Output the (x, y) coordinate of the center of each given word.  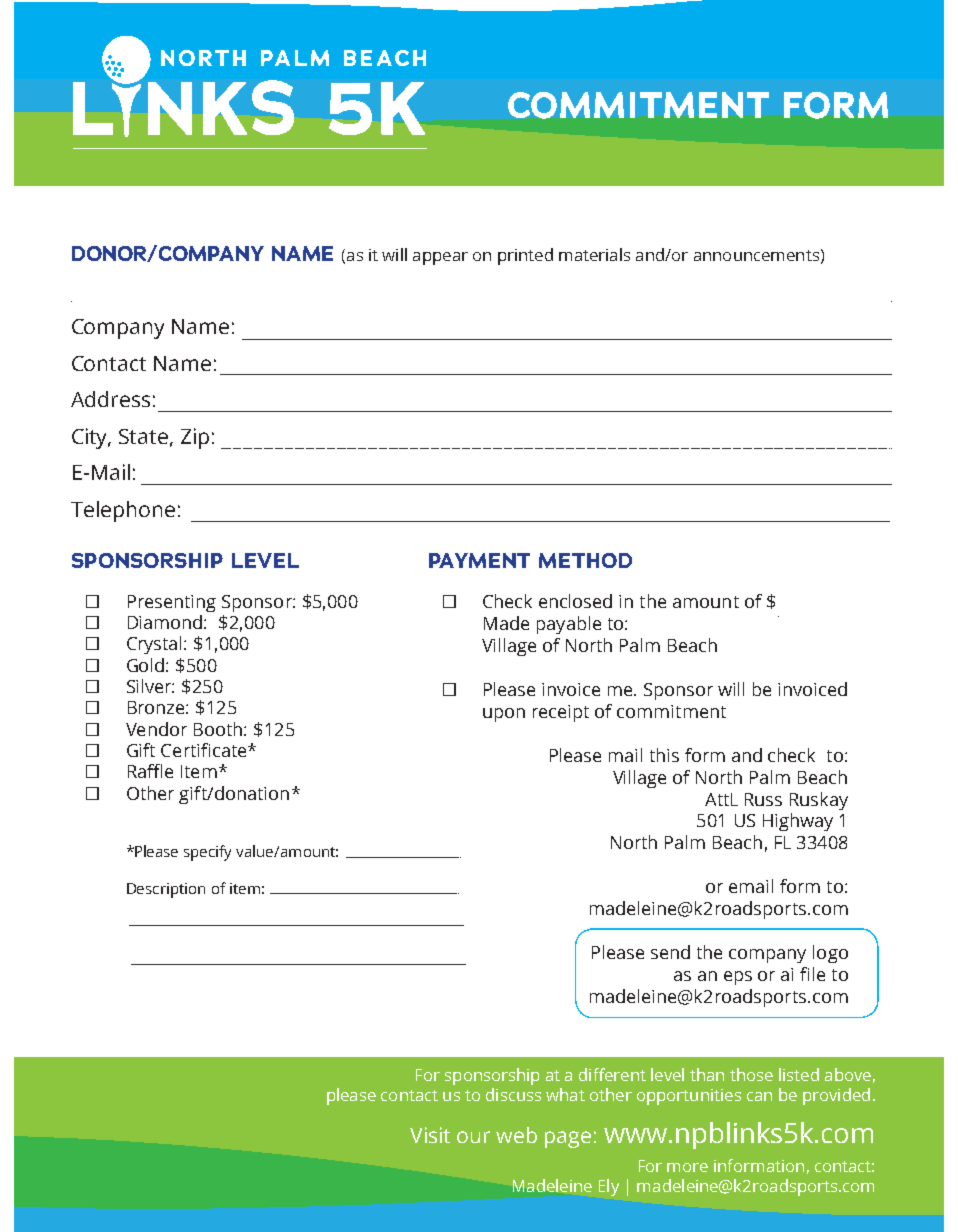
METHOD (585, 560)
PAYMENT (479, 560)
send (670, 952)
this (664, 755)
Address (110, 399)
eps (738, 978)
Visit (430, 1135)
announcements (756, 255)
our (473, 1137)
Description (166, 890)
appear (440, 258)
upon (504, 715)
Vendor (156, 729)
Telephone (123, 511)
